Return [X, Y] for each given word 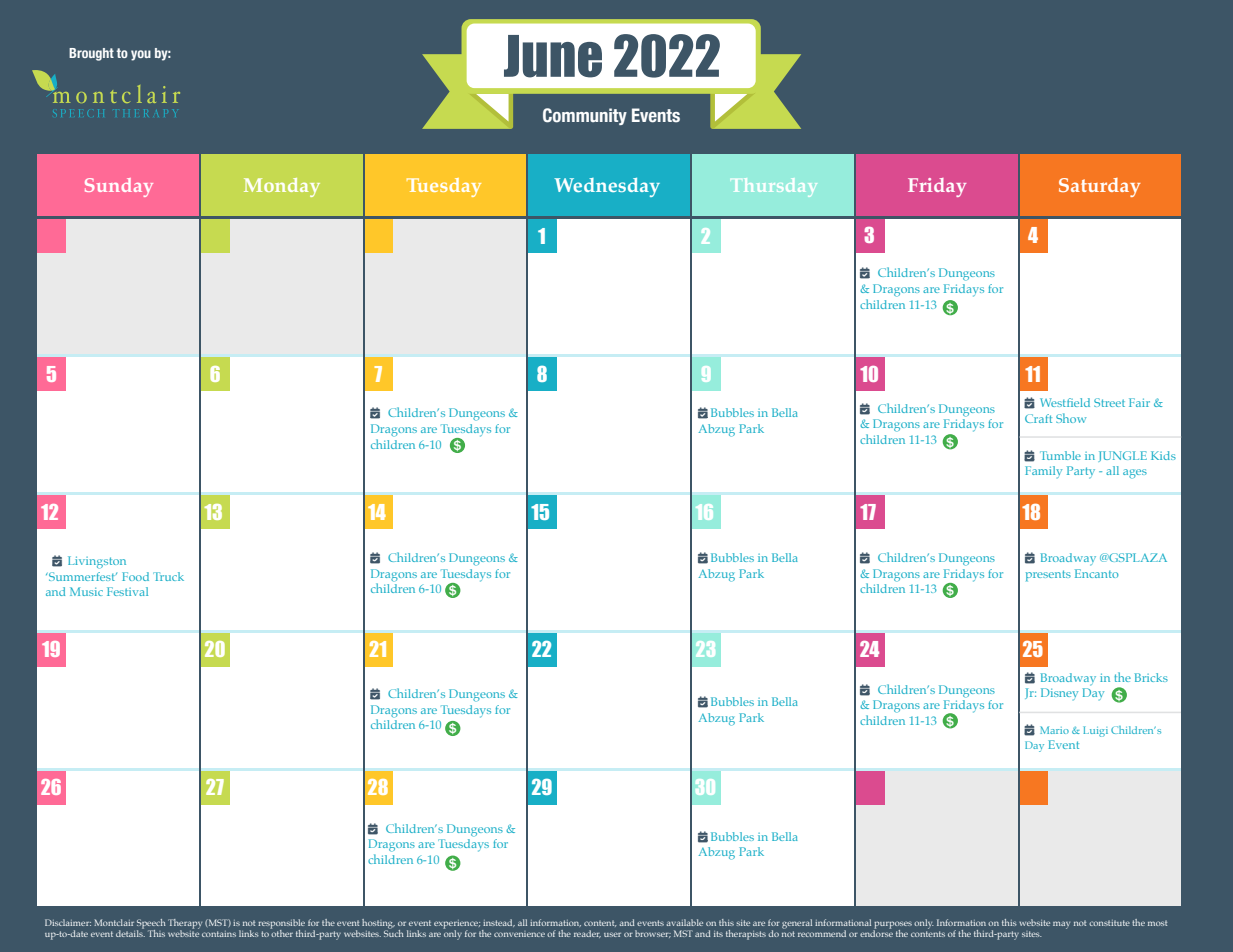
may [1061, 925]
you [141, 55]
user [612, 934]
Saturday [1100, 187]
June [553, 56]
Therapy [185, 925]
